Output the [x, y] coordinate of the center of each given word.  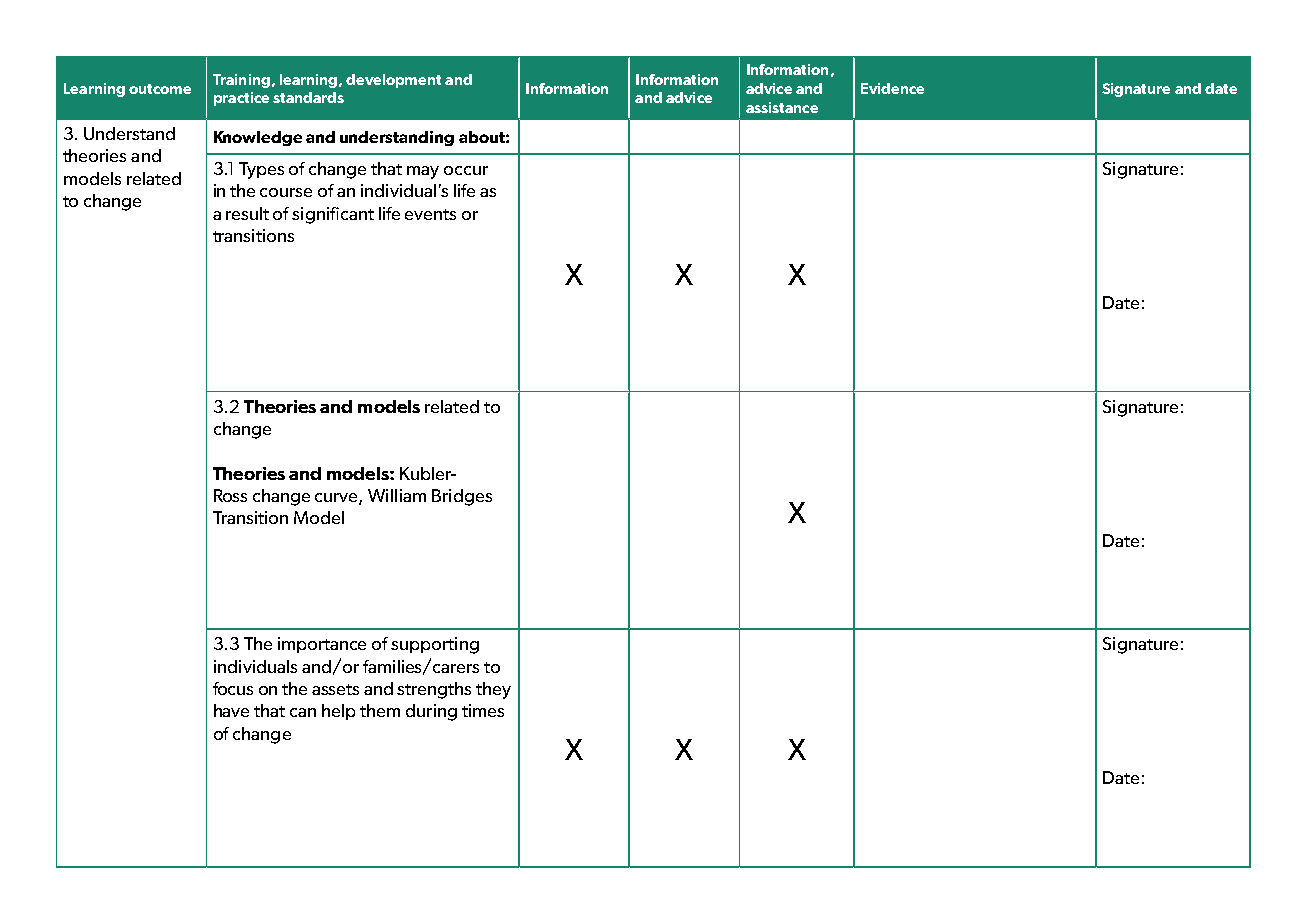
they [493, 690]
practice [241, 99]
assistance [782, 107]
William [397, 495]
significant [333, 215]
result [247, 213]
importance [322, 645]
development [393, 81]
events [430, 214]
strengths [434, 690]
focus [233, 688]
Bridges [462, 497]
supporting [435, 645]
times [483, 710]
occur [466, 170]
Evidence [892, 88]
